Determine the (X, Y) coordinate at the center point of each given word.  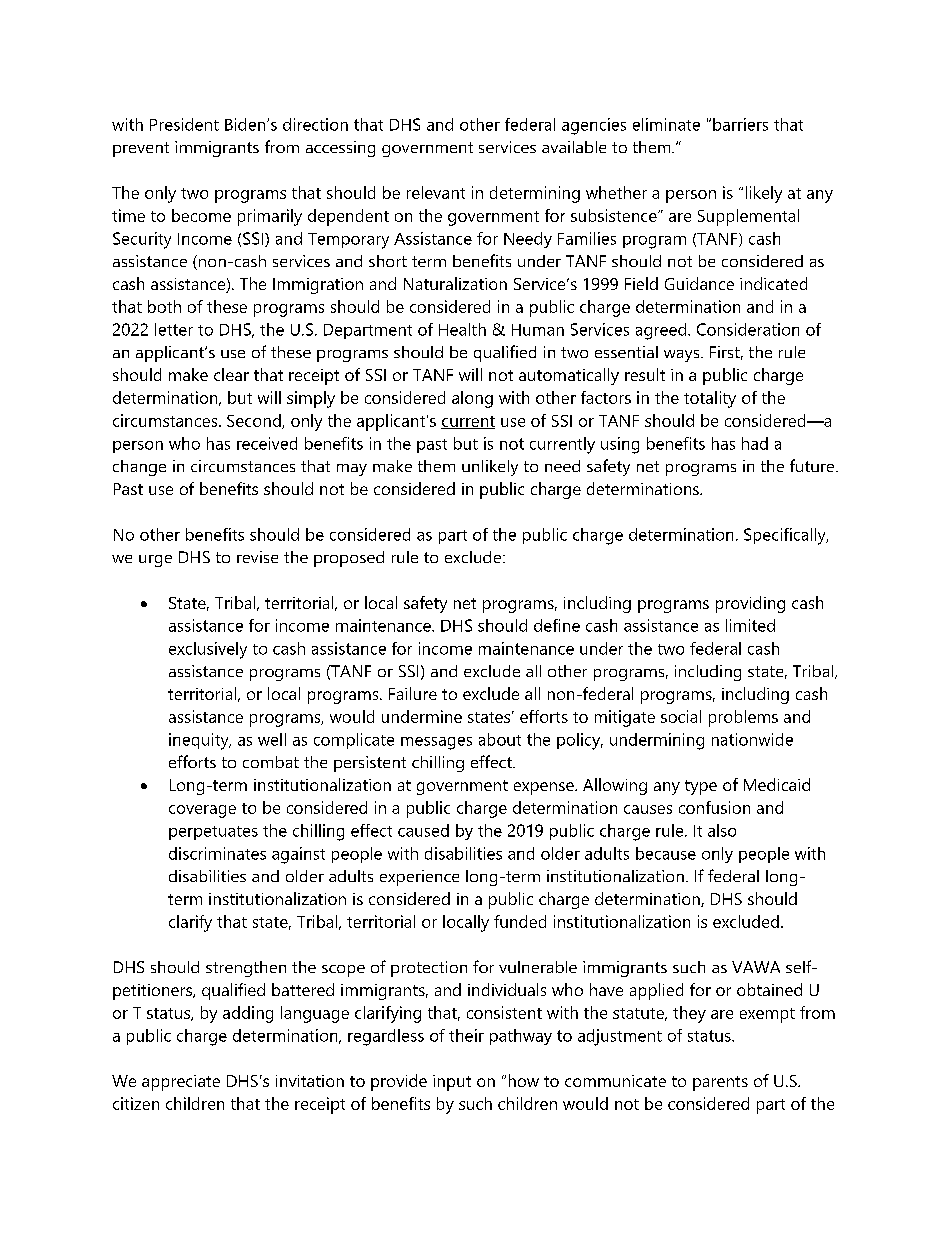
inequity (200, 741)
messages (436, 743)
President (184, 124)
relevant (436, 192)
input (452, 1083)
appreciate (181, 1083)
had (755, 443)
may (352, 470)
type (701, 787)
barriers (740, 124)
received (267, 443)
